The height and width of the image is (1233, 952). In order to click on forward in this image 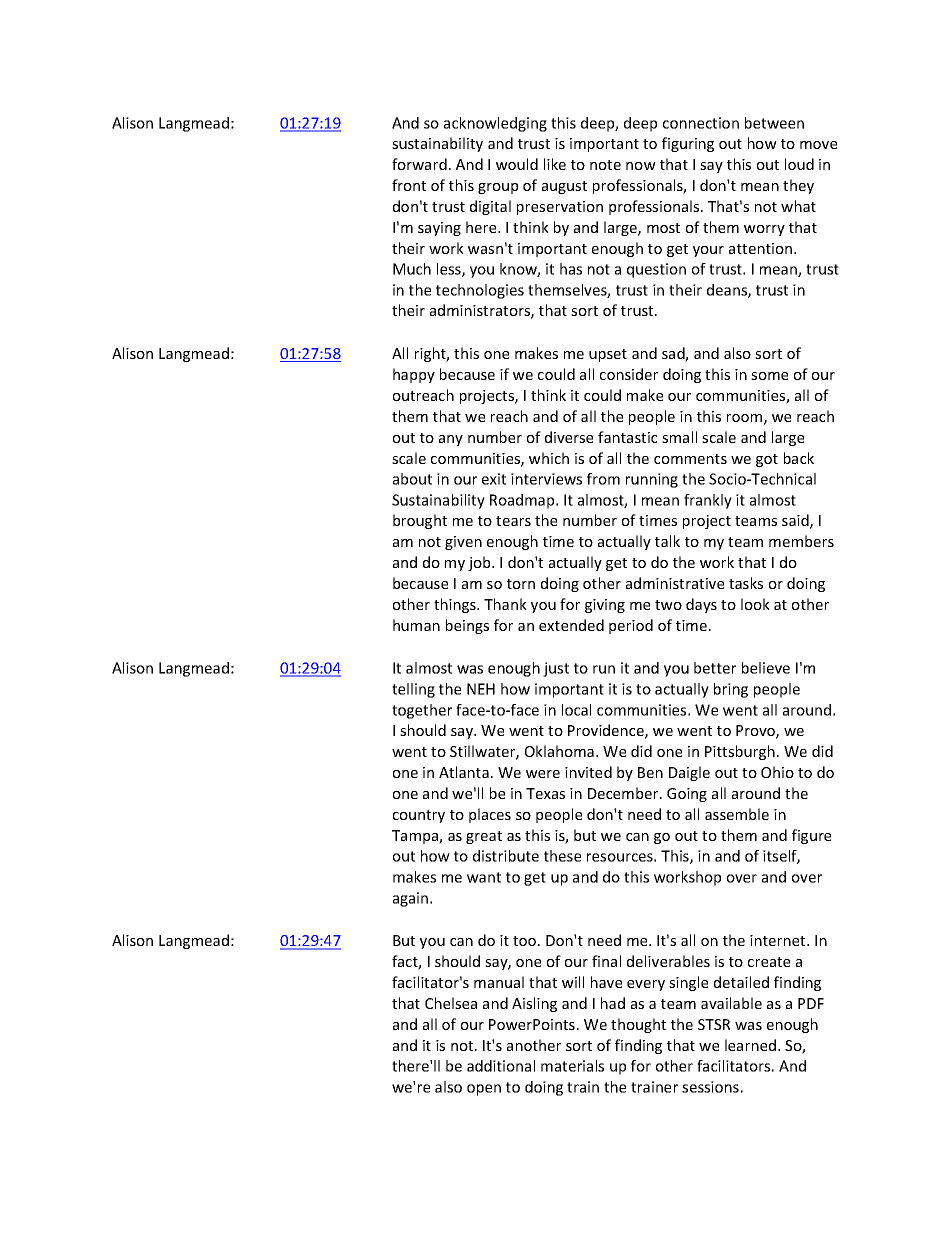, I will do `click(419, 164)`.
